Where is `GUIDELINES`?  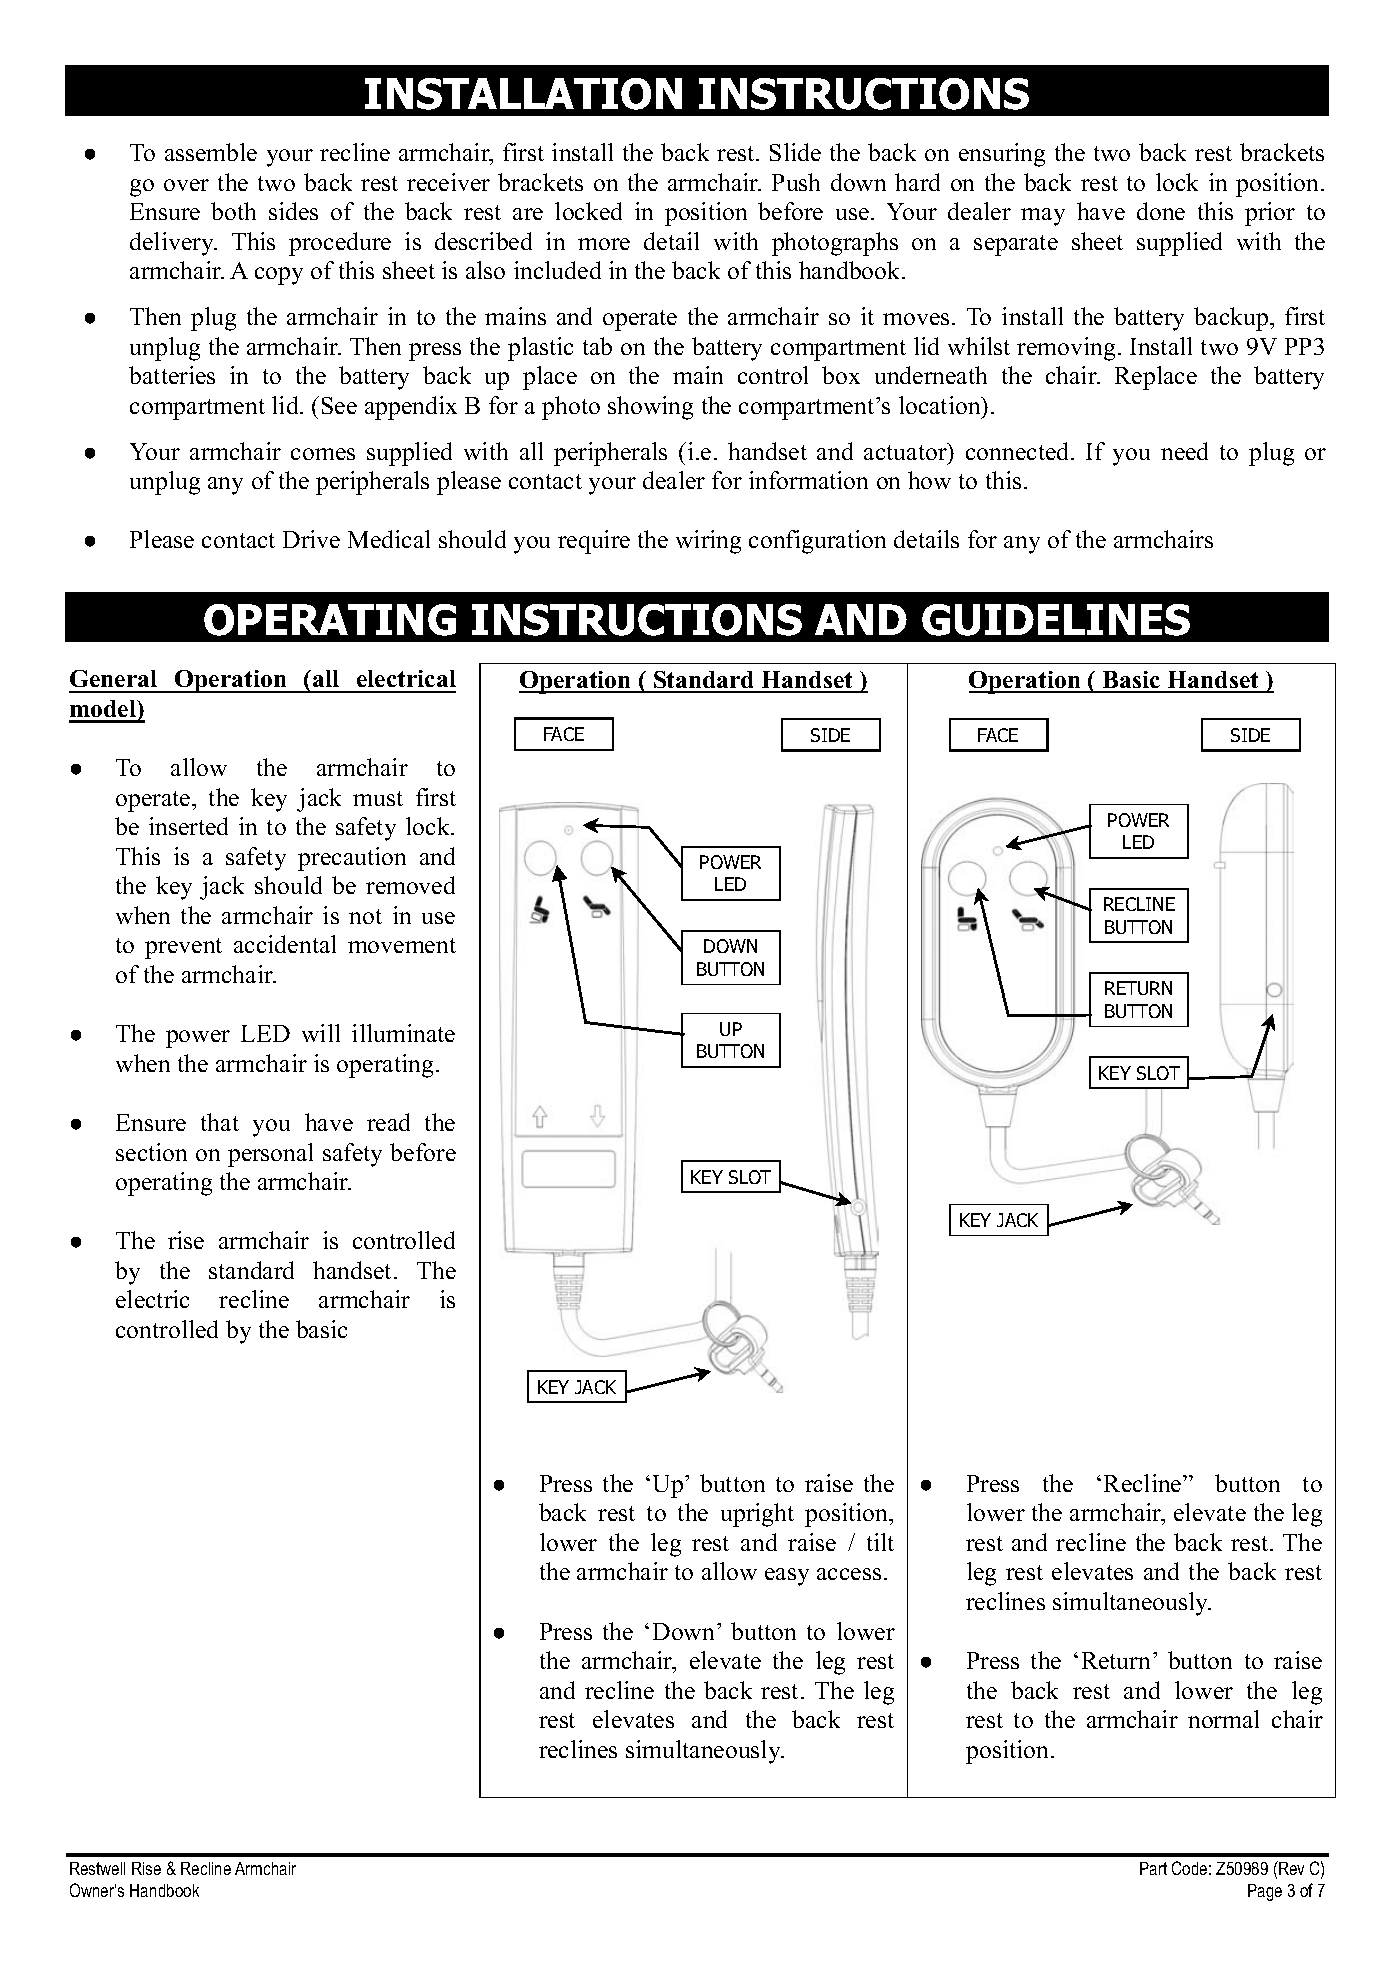
GUIDELINES is located at coordinates (1056, 620).
